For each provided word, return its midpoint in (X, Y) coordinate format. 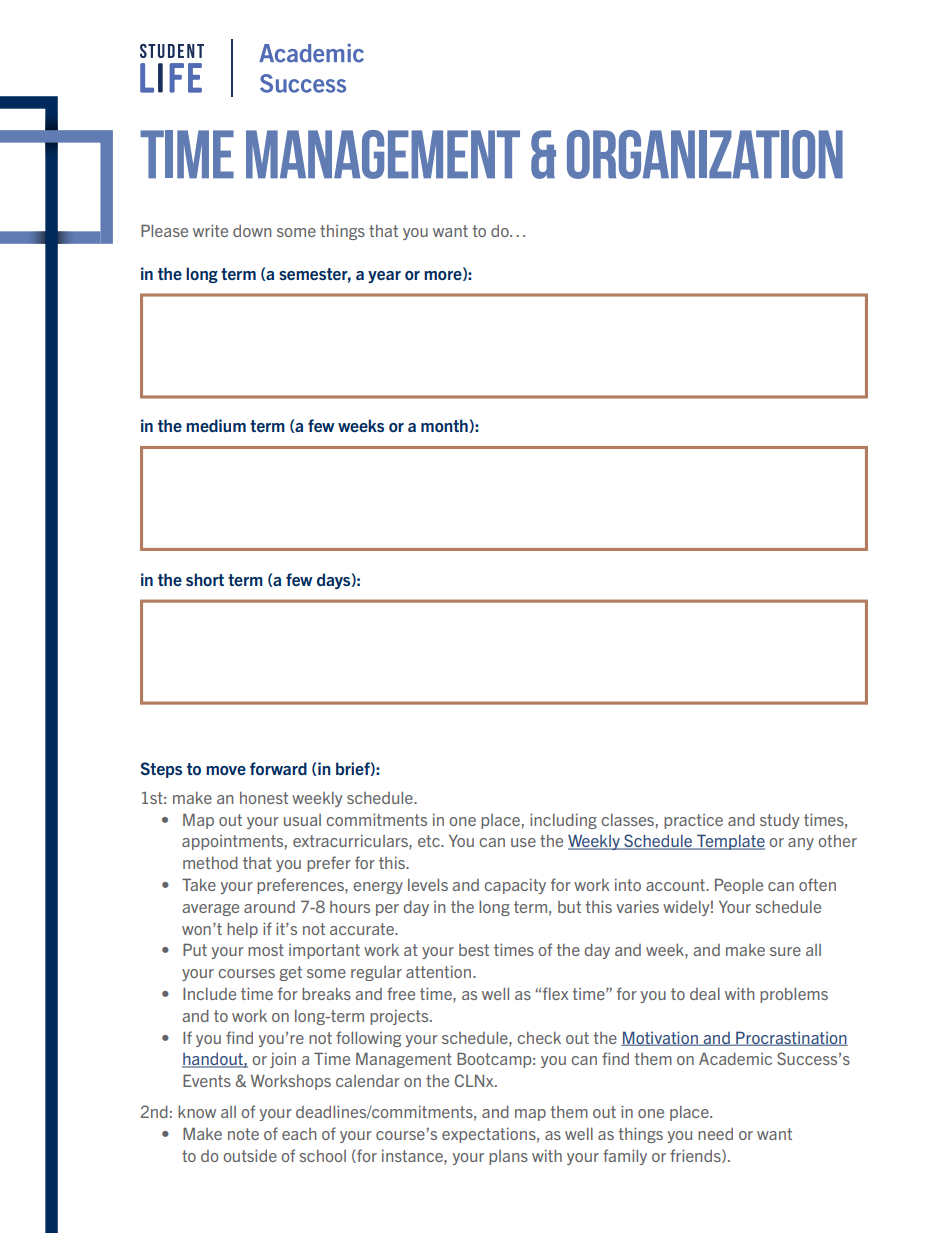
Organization (705, 154)
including (563, 821)
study (780, 821)
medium (216, 425)
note (243, 1134)
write (210, 230)
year (384, 277)
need (715, 1134)
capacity (515, 886)
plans (508, 1157)
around (269, 907)
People (739, 886)
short (205, 579)
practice (693, 821)
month (445, 426)
